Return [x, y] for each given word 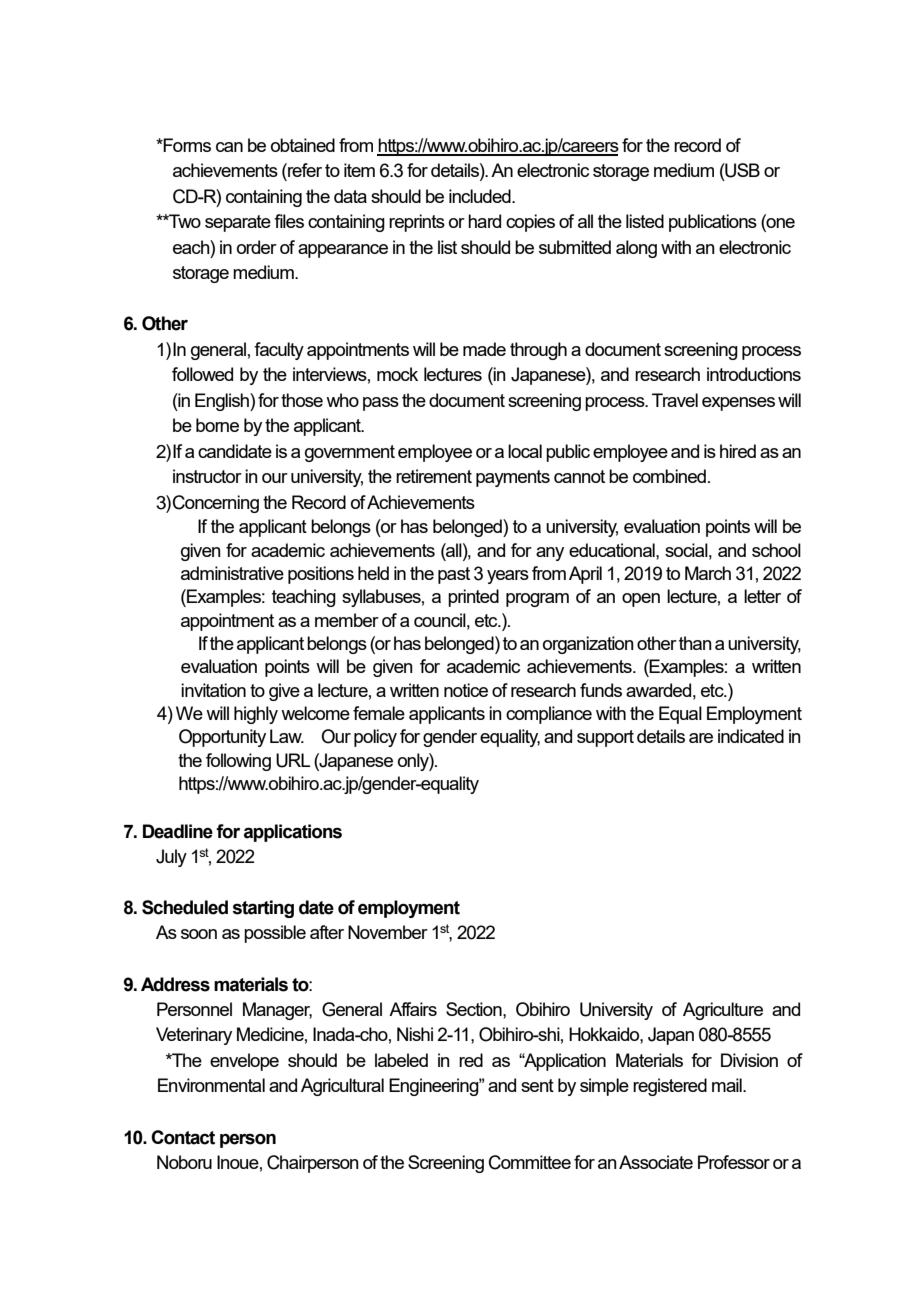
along [636, 249]
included [481, 196]
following [238, 762]
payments [513, 478]
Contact [183, 1137]
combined [669, 476]
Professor [734, 1162]
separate [238, 223]
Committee [530, 1162]
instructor [207, 476]
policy [375, 738]
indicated [751, 736]
